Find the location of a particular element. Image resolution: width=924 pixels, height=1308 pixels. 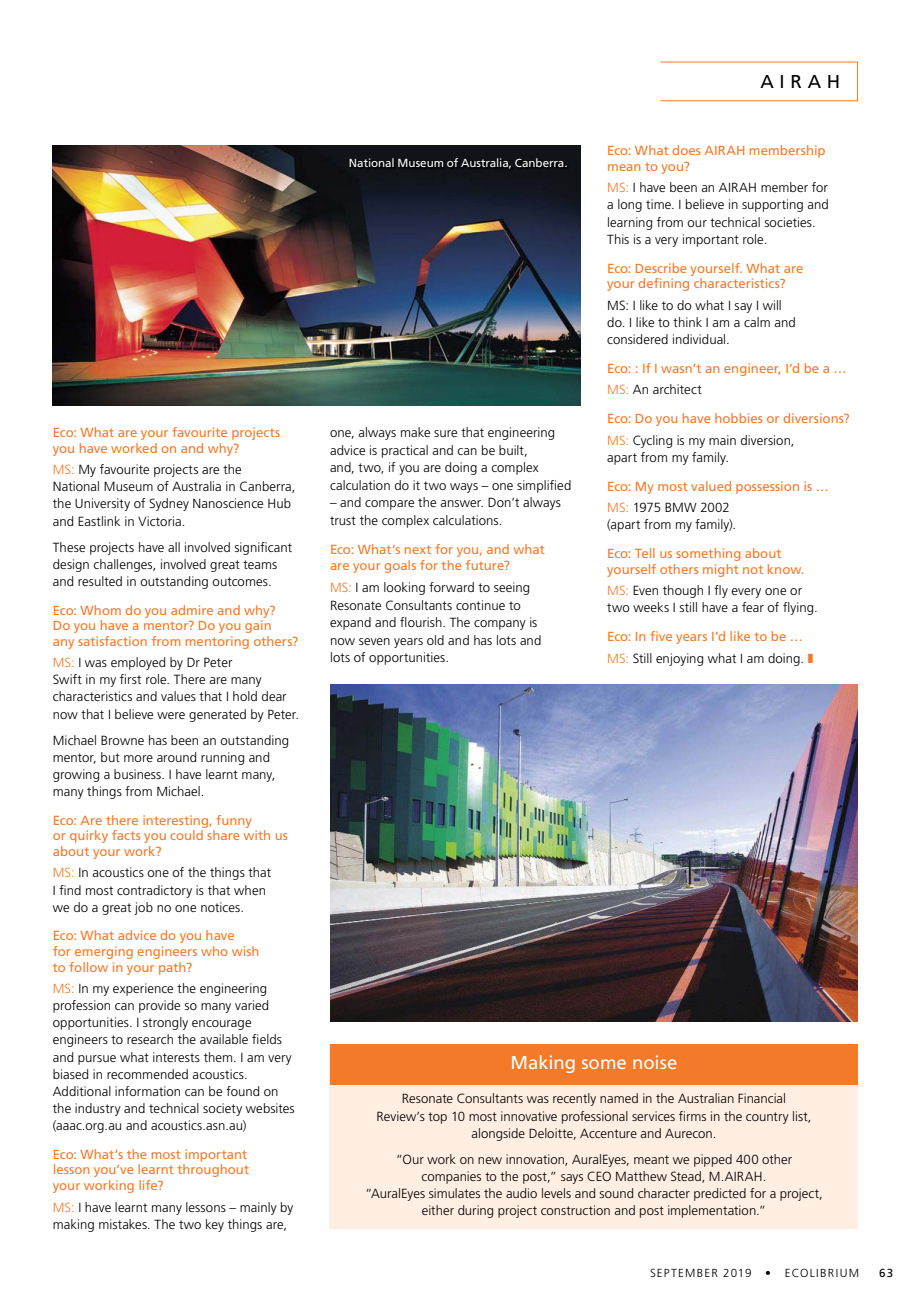

Sydney is located at coordinates (169, 504).
